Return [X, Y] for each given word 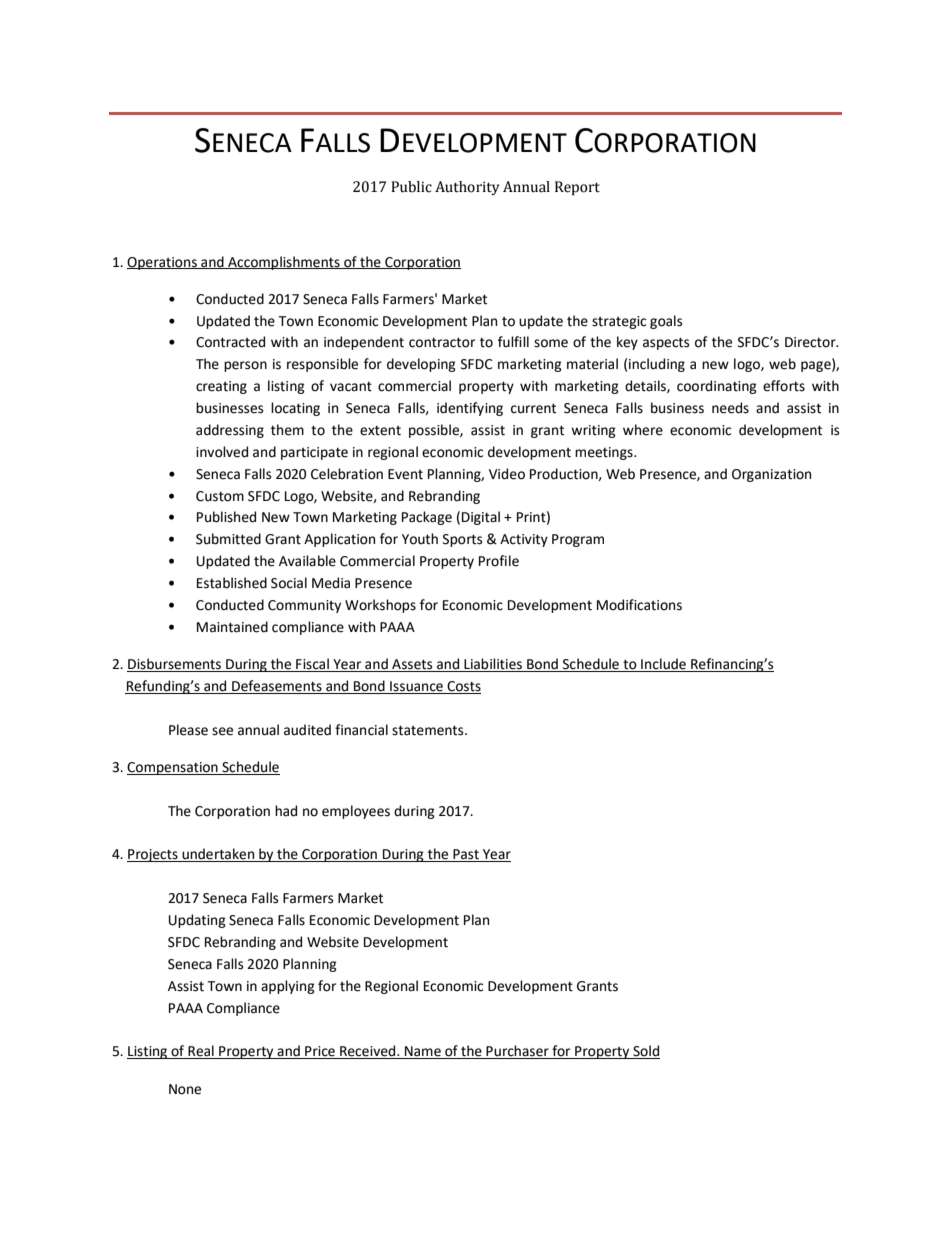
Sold [645, 1052]
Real [201, 1052]
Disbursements [175, 665]
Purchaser [517, 1052]
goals [666, 322]
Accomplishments [284, 263]
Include [663, 665]
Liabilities [493, 665]
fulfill [513, 342]
